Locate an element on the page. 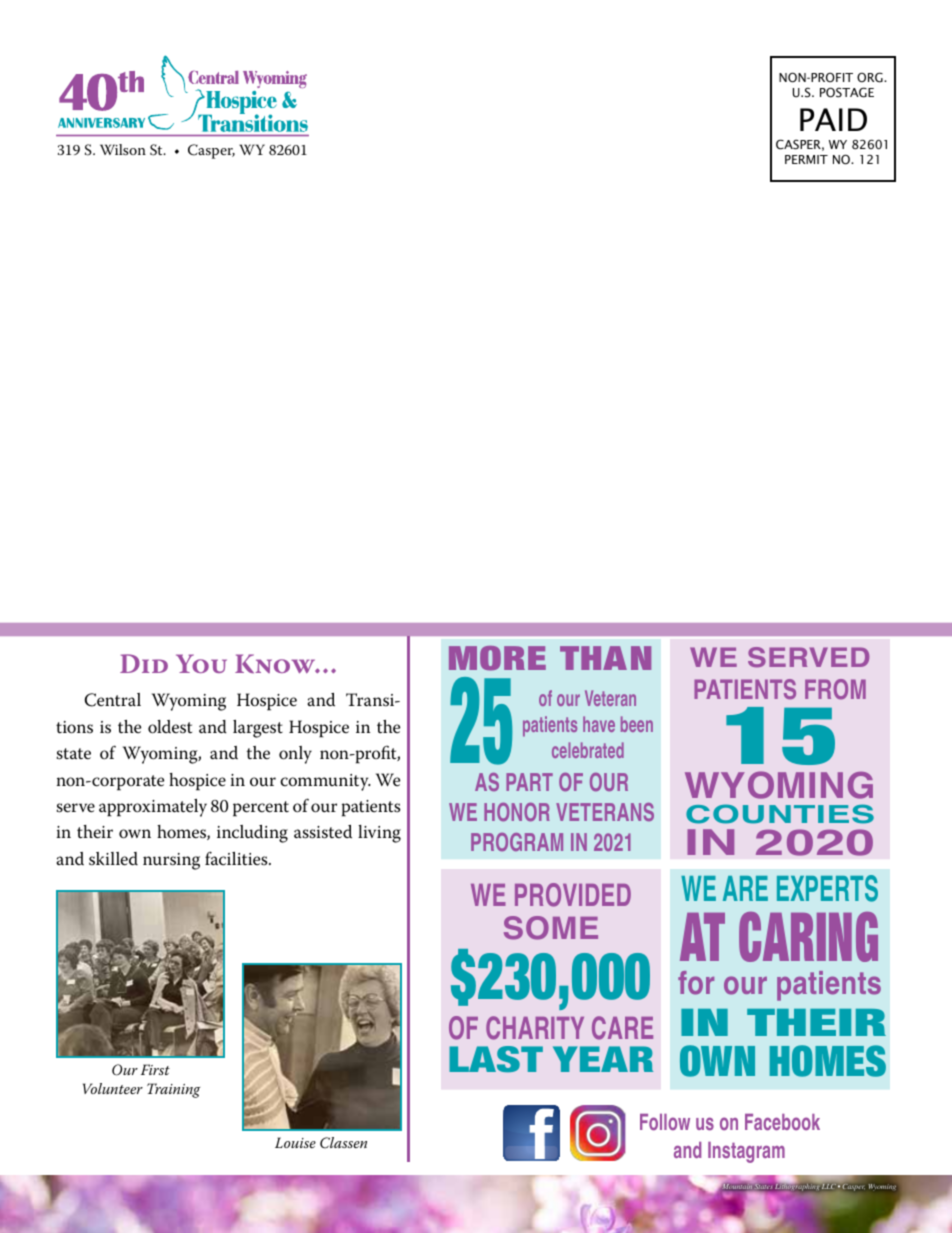  Wilson is located at coordinates (123, 149).
